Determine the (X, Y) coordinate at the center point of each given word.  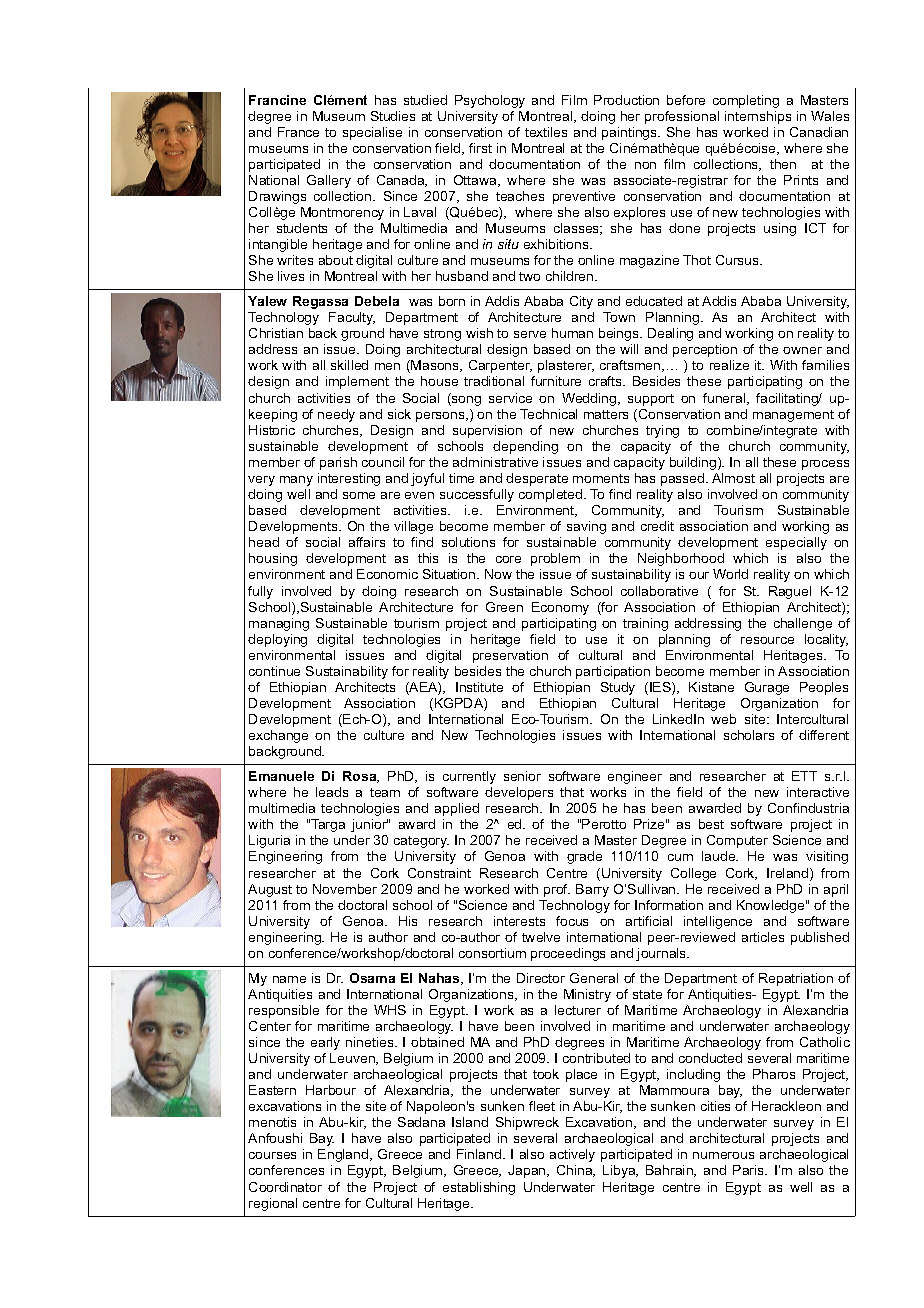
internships (758, 117)
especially (796, 543)
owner (802, 350)
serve (530, 334)
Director (541, 978)
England (344, 1155)
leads (332, 792)
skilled (349, 365)
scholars (749, 735)
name (289, 979)
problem (555, 559)
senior (522, 776)
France (298, 132)
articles (763, 937)
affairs (367, 542)
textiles (546, 132)
